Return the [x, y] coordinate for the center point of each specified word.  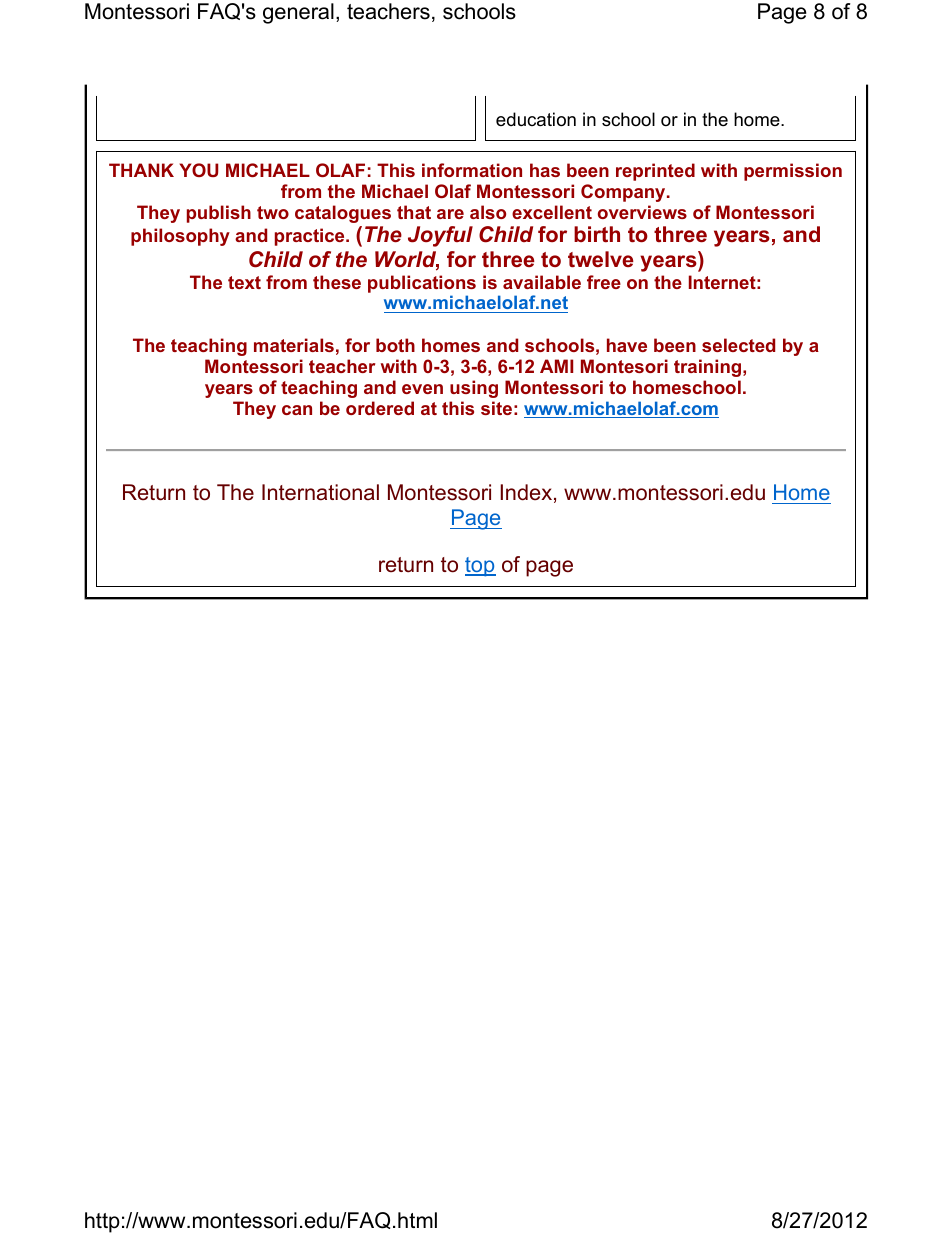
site [496, 408]
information [472, 170]
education [536, 119]
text [244, 282]
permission [793, 172]
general [298, 13]
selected [738, 345]
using [474, 389]
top [480, 567]
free [604, 282]
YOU [199, 170]
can [297, 410]
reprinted [655, 172]
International [320, 492]
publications [422, 285]
